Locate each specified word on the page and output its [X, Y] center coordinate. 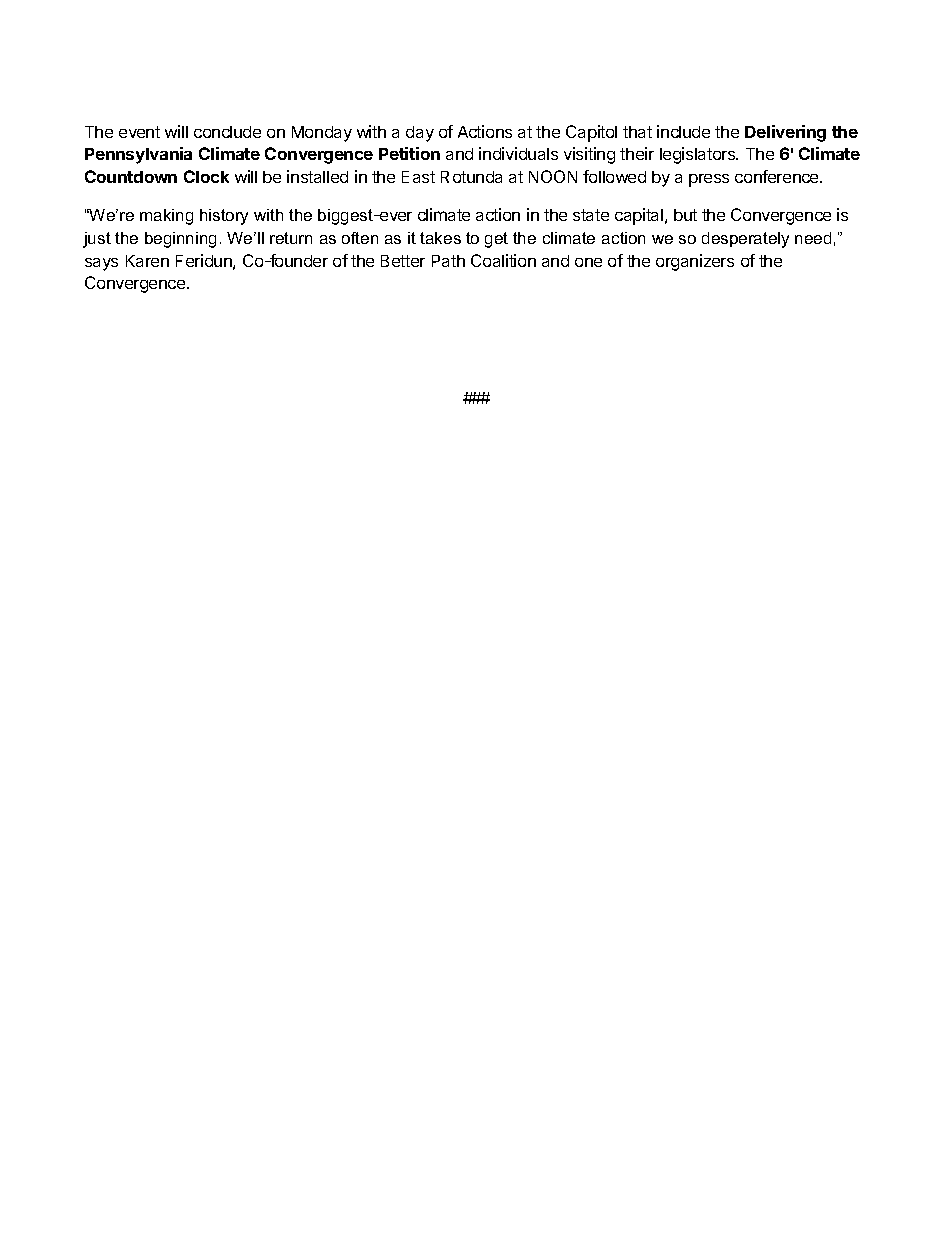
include [683, 131]
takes [440, 238]
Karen [147, 261]
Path [448, 261]
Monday [322, 134]
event [139, 132]
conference [778, 176]
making [166, 217]
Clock [206, 176]
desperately [745, 240]
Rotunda [471, 177]
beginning [180, 240]
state [591, 215]
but [685, 215]
